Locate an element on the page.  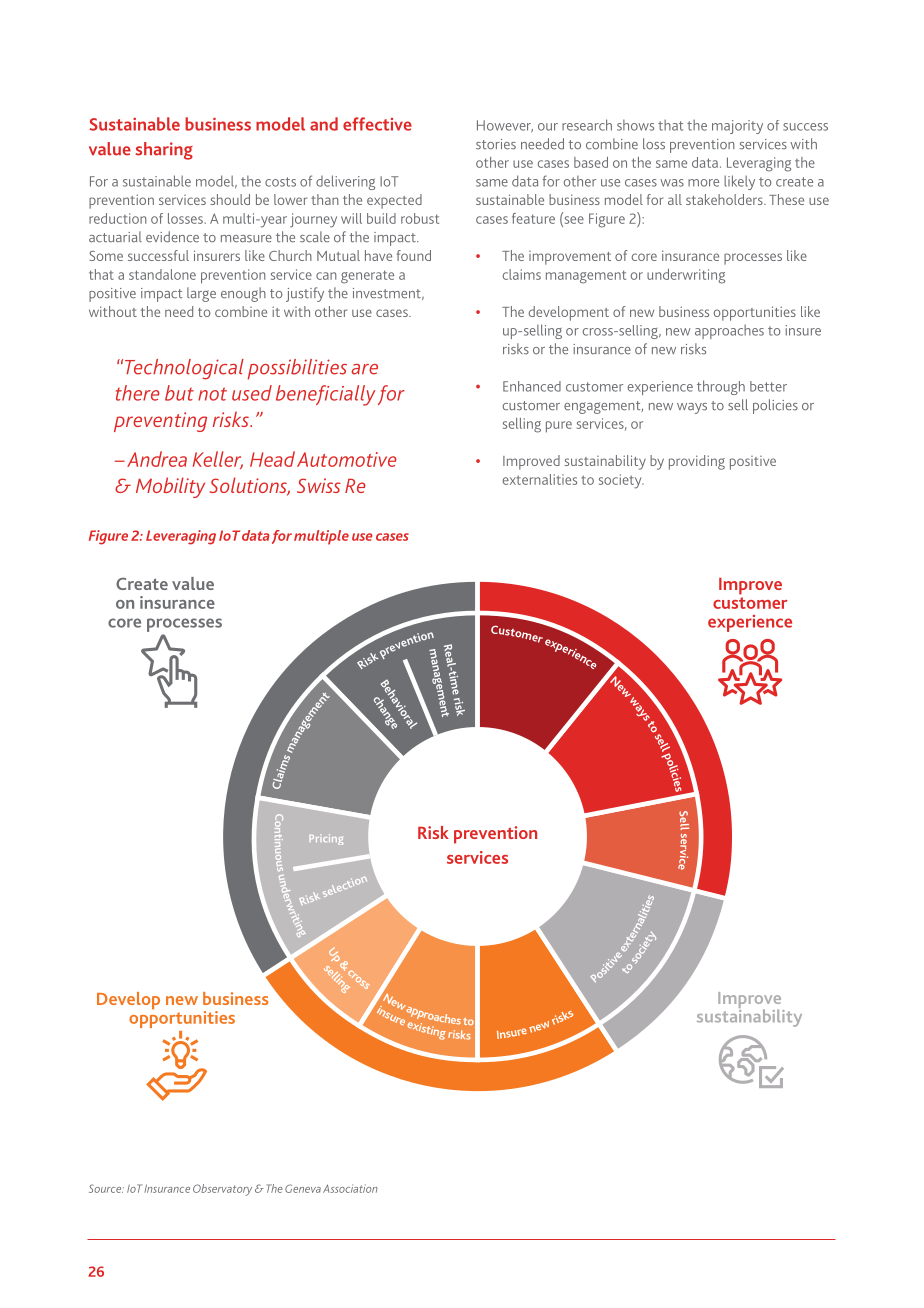
Enhanced is located at coordinates (532, 386).
